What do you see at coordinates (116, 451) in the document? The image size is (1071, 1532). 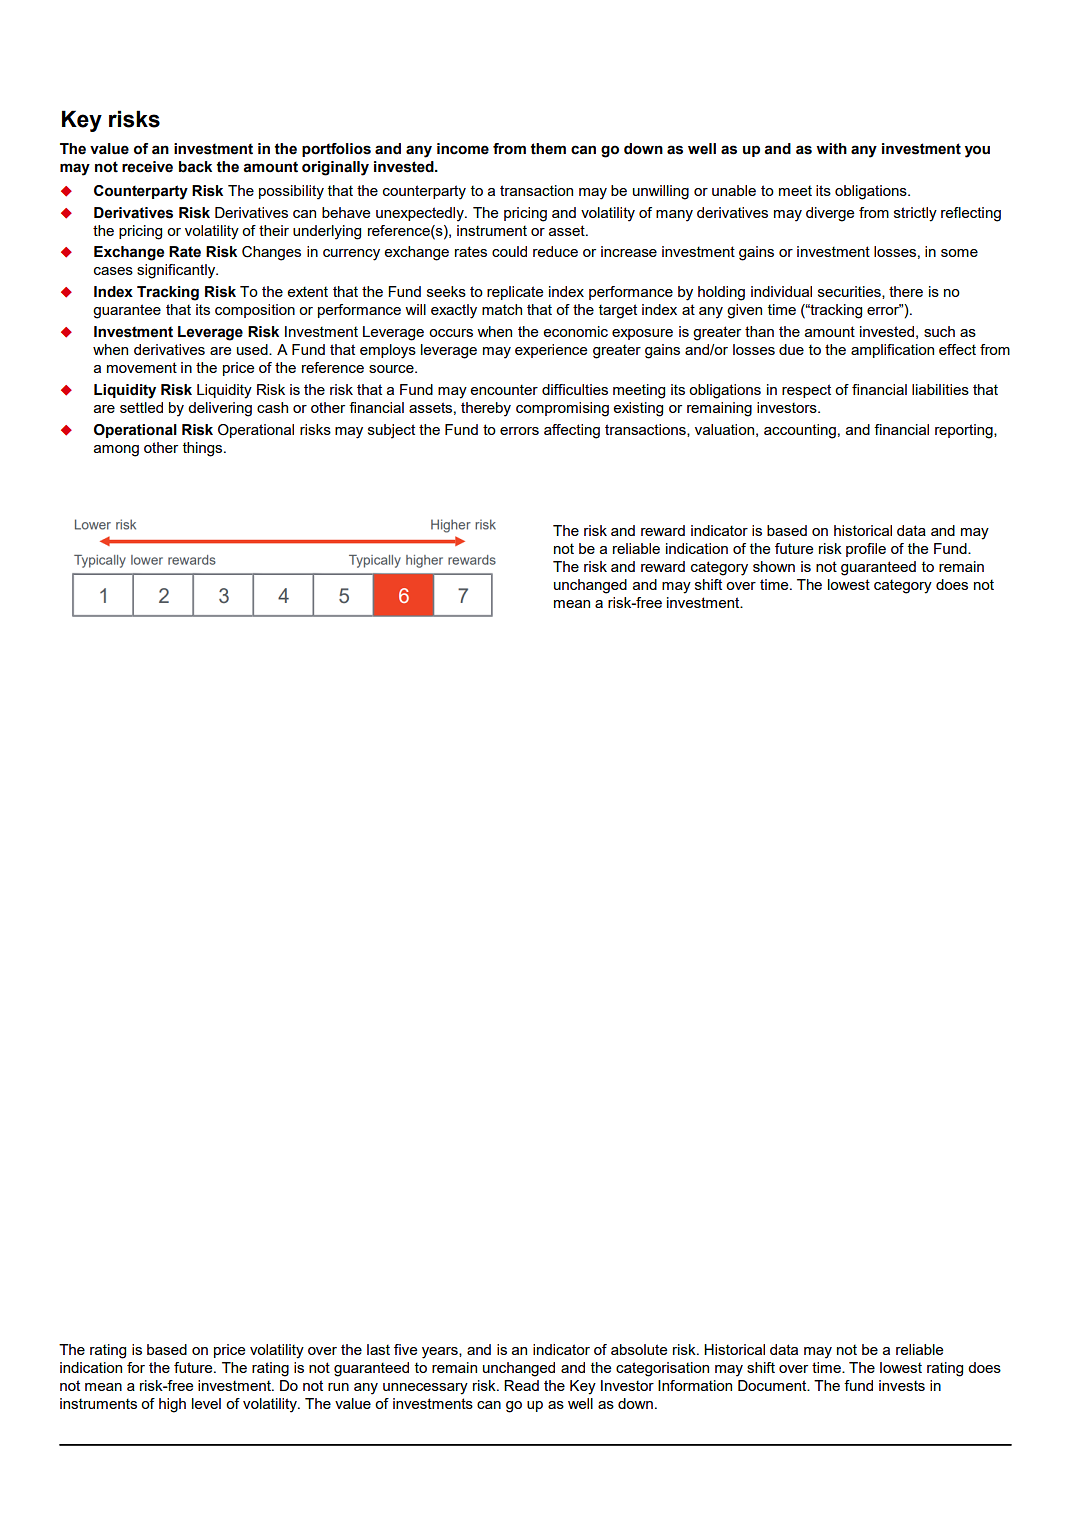 I see `among` at bounding box center [116, 451].
